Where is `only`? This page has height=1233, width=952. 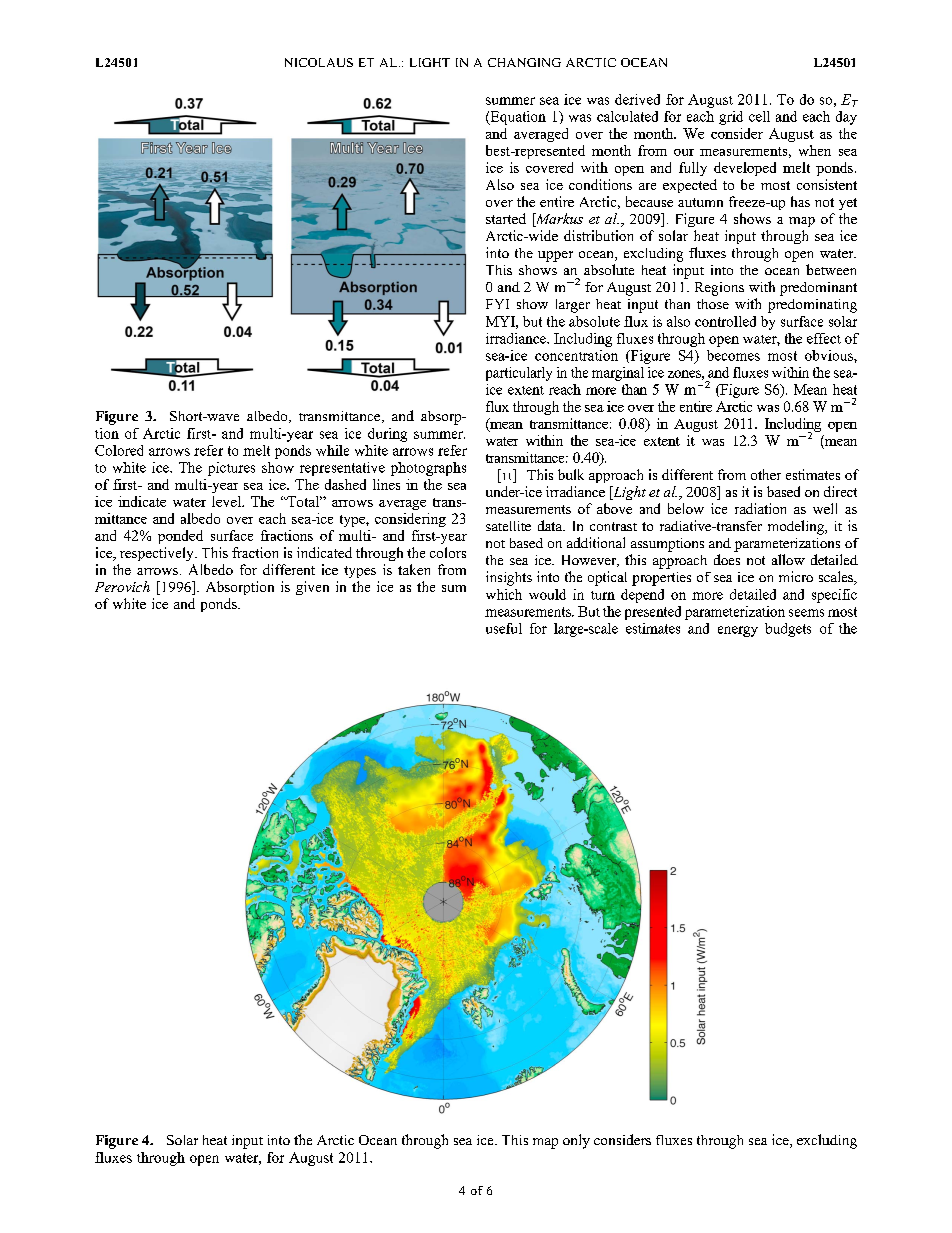 only is located at coordinates (576, 1141).
